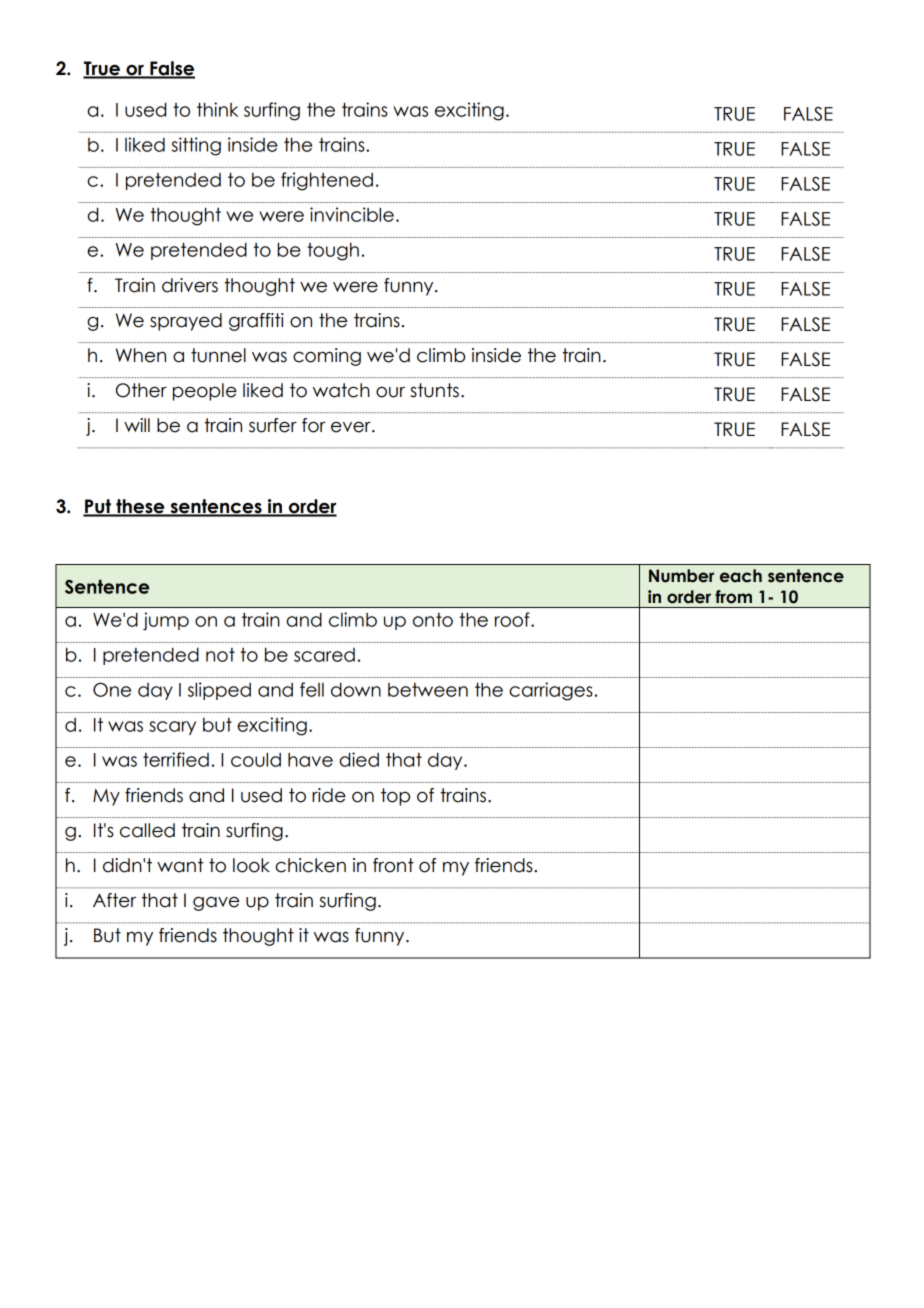  I want to click on invincible, so click(352, 214).
